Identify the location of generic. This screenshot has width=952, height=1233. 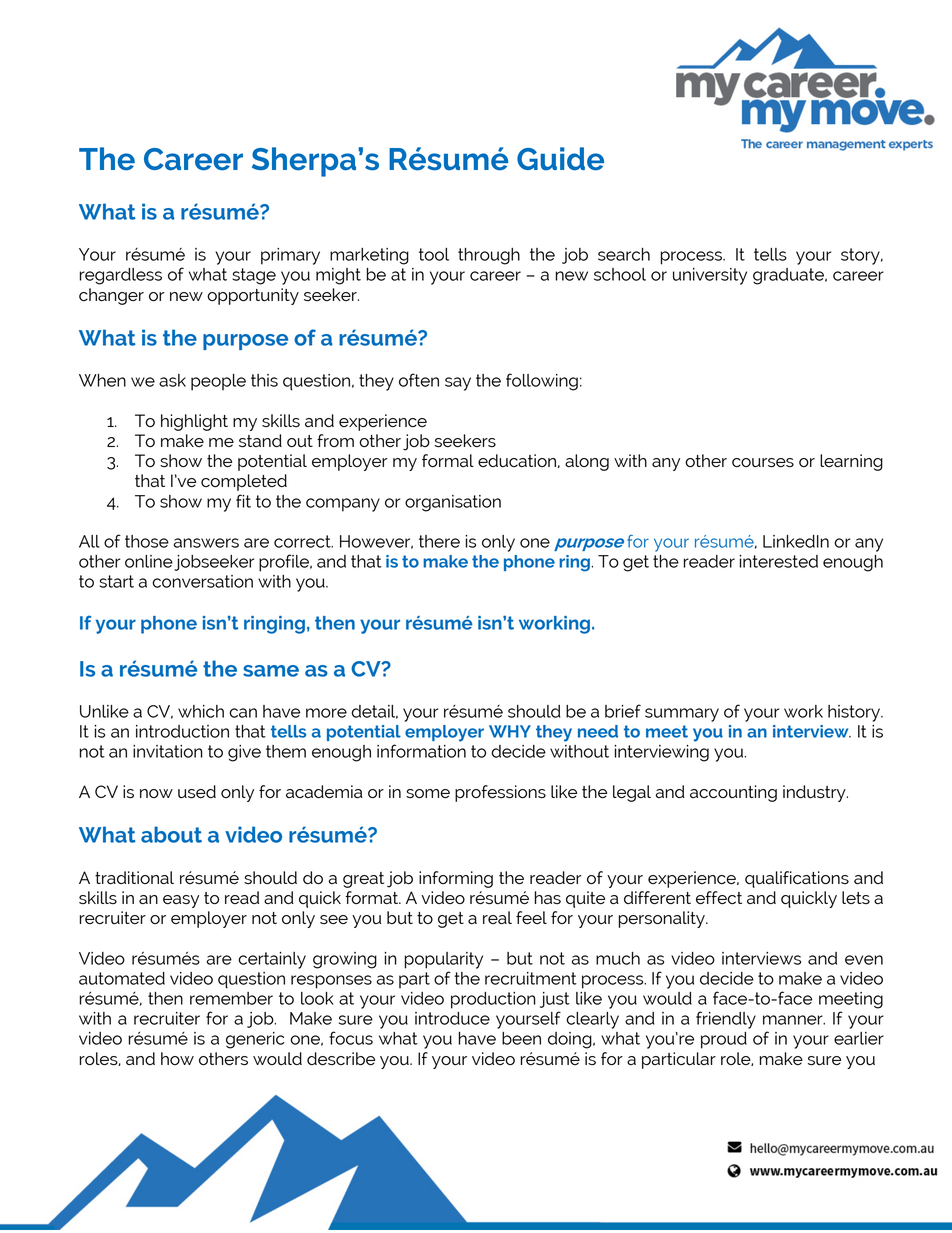
(255, 1040).
